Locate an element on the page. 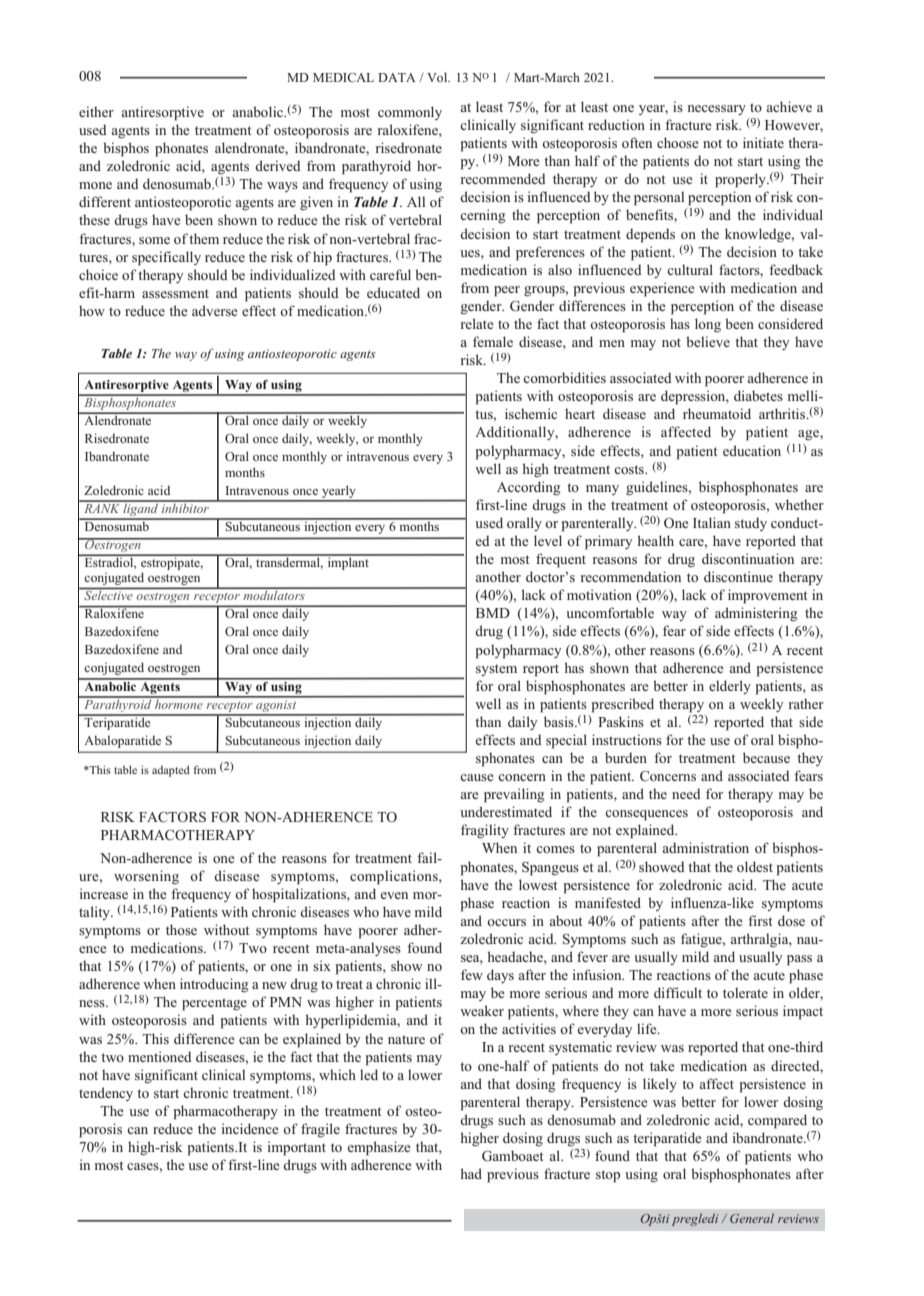 The width and height of the page is (924, 1296). elderly is located at coordinates (730, 687).
